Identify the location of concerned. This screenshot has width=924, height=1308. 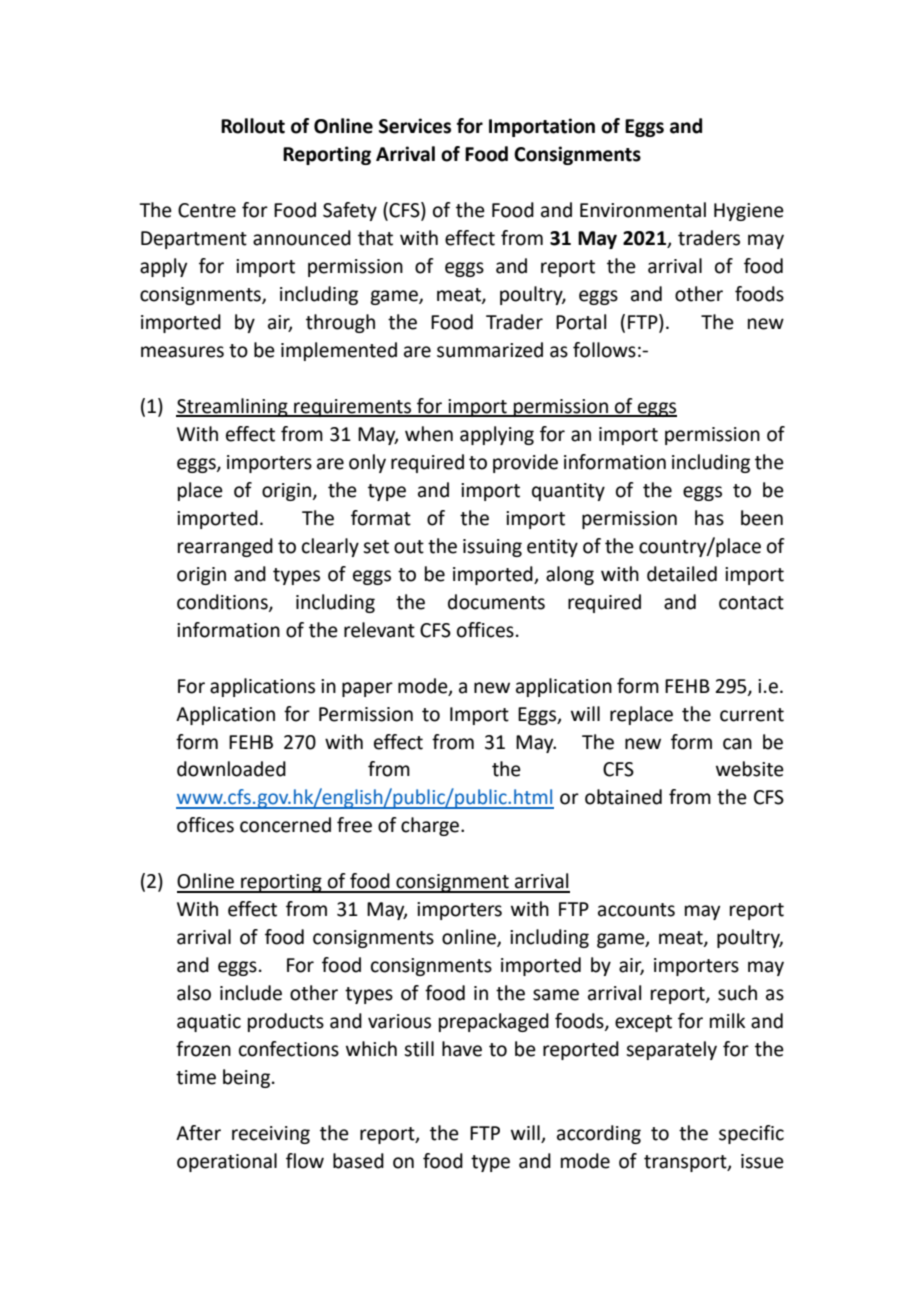
(285, 825).
